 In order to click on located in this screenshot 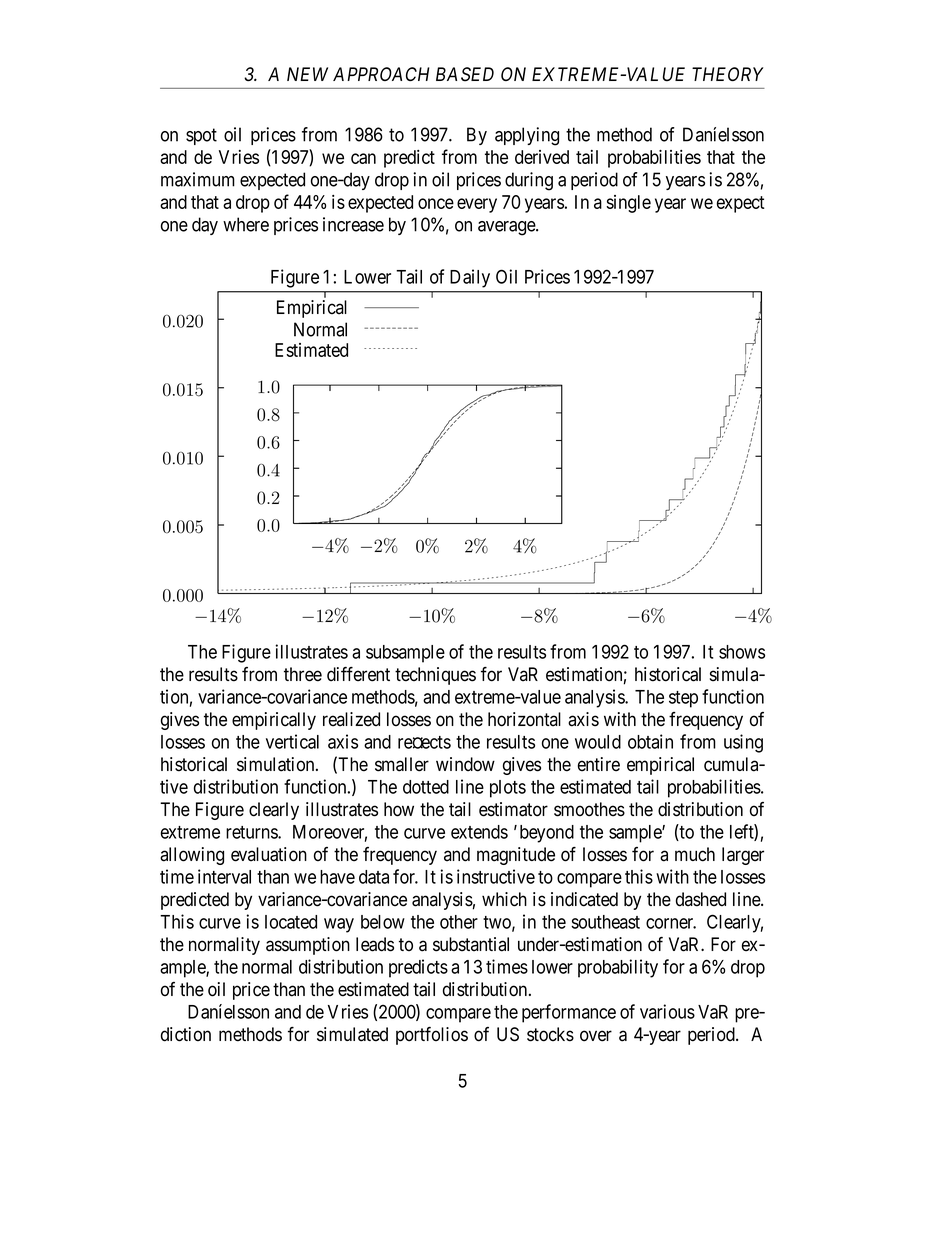, I will do `click(291, 922)`.
